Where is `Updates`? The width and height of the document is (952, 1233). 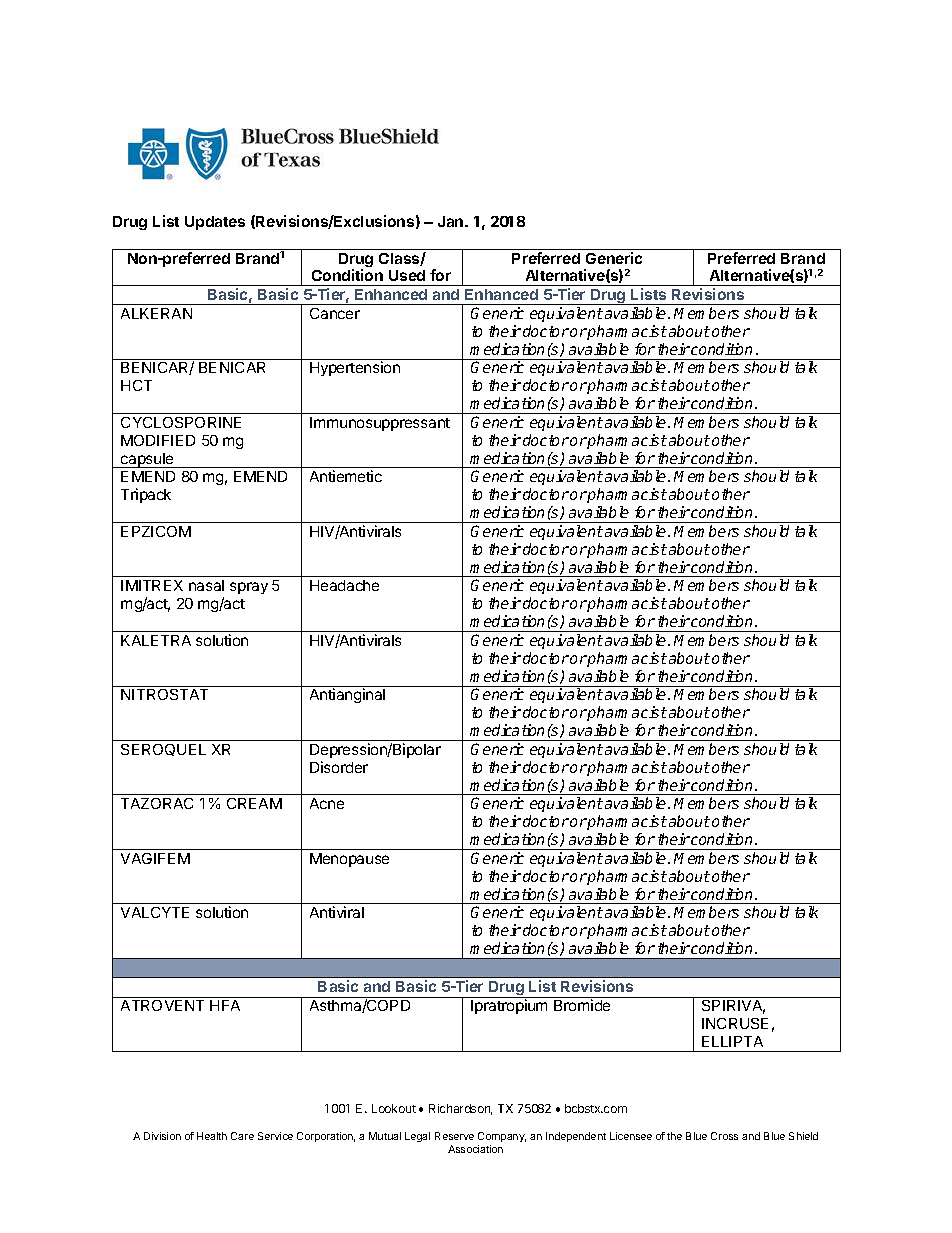 Updates is located at coordinates (215, 223).
